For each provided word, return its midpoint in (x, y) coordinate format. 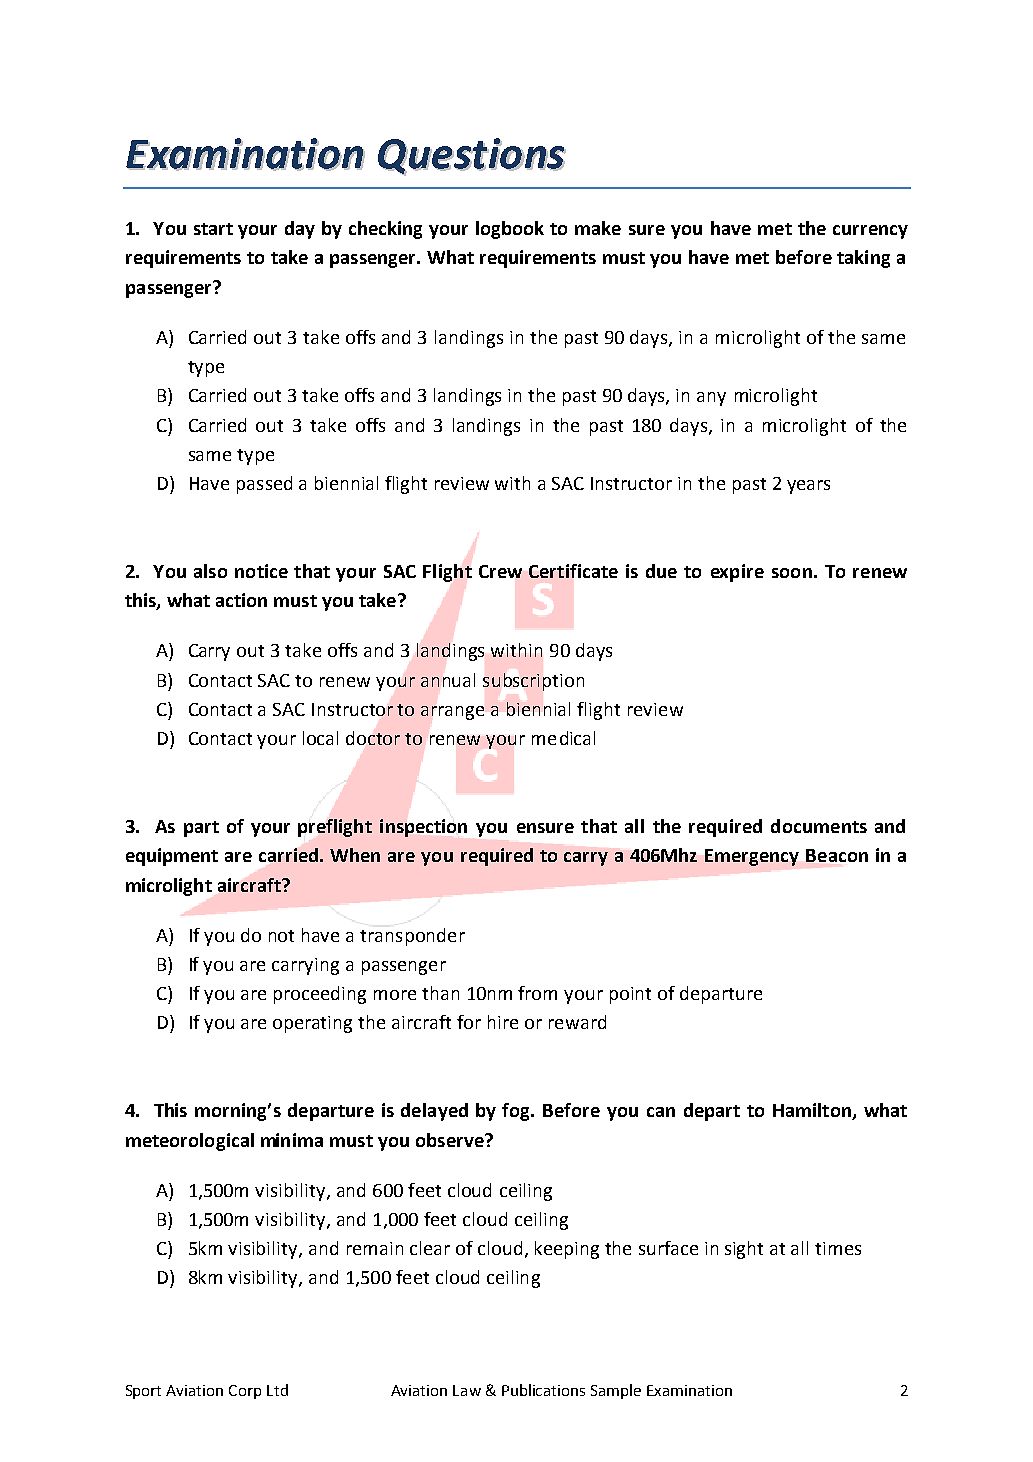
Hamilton (813, 1111)
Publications (543, 1390)
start (213, 229)
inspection (423, 828)
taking (863, 259)
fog (517, 1112)
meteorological (190, 1142)
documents (819, 826)
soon (792, 573)
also (210, 571)
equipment (172, 857)
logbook (510, 230)
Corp (245, 1392)
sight (744, 1250)
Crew (500, 571)
